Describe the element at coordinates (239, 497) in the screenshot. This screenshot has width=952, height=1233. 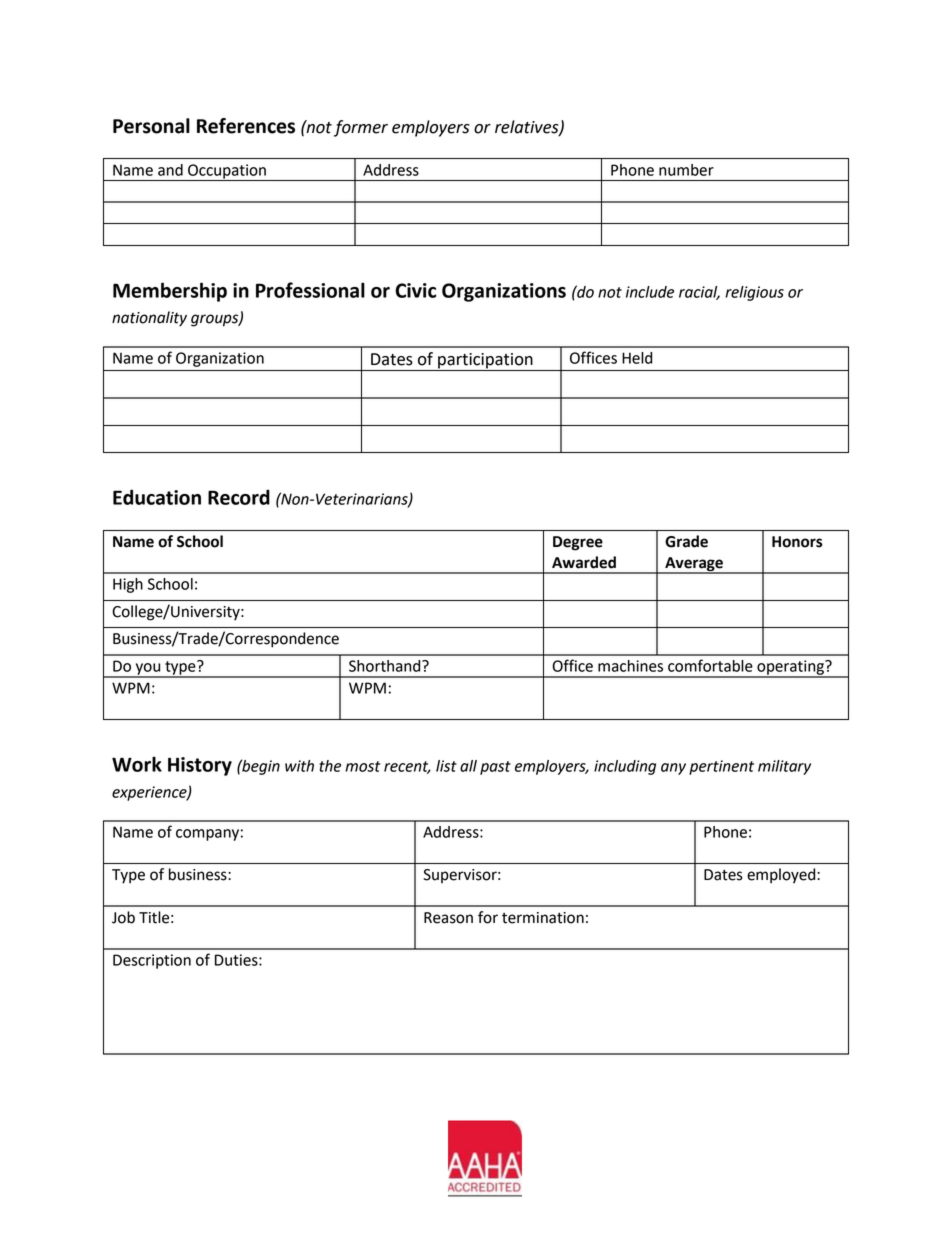
I see `Record` at that location.
